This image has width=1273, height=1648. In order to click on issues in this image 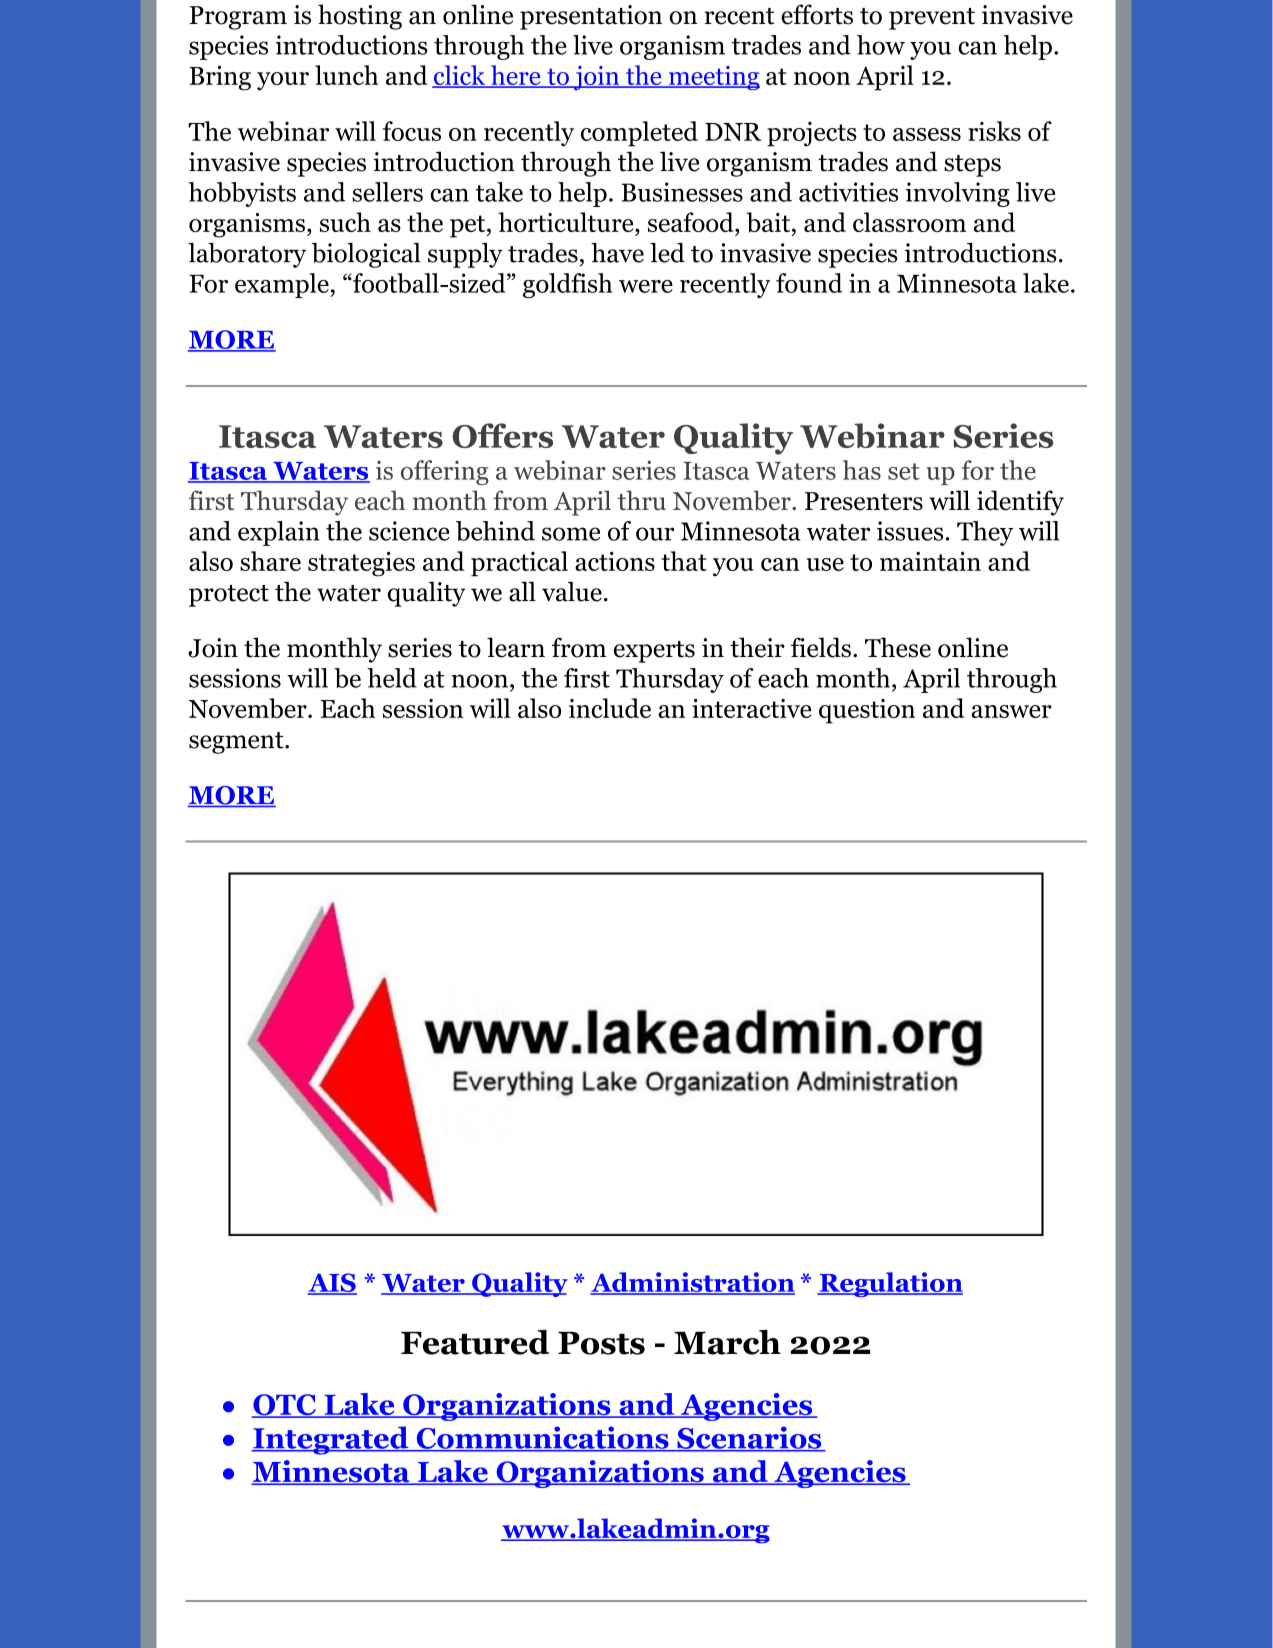, I will do `click(910, 531)`.
